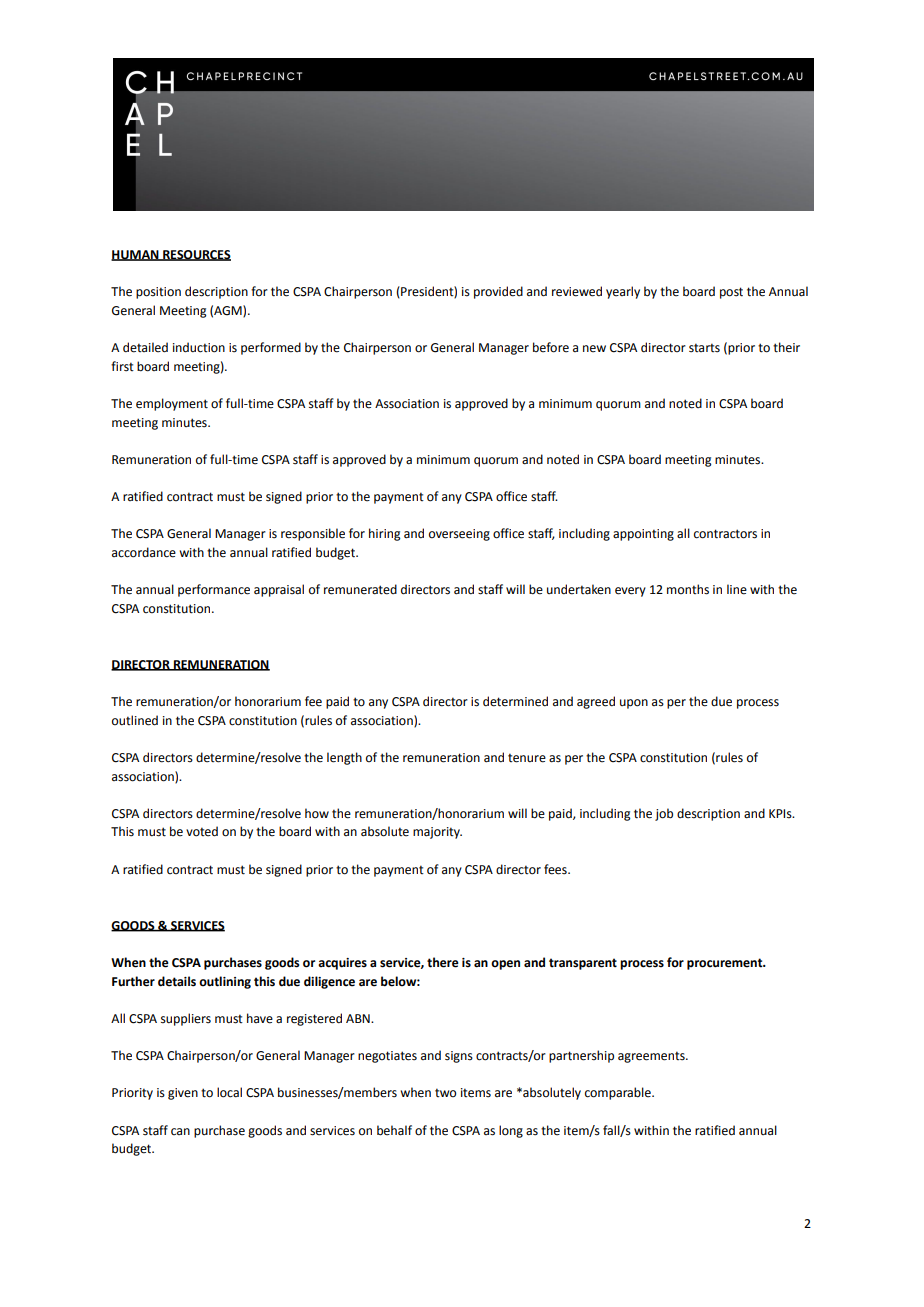 The width and height of the image is (924, 1307). I want to click on performance, so click(214, 590).
